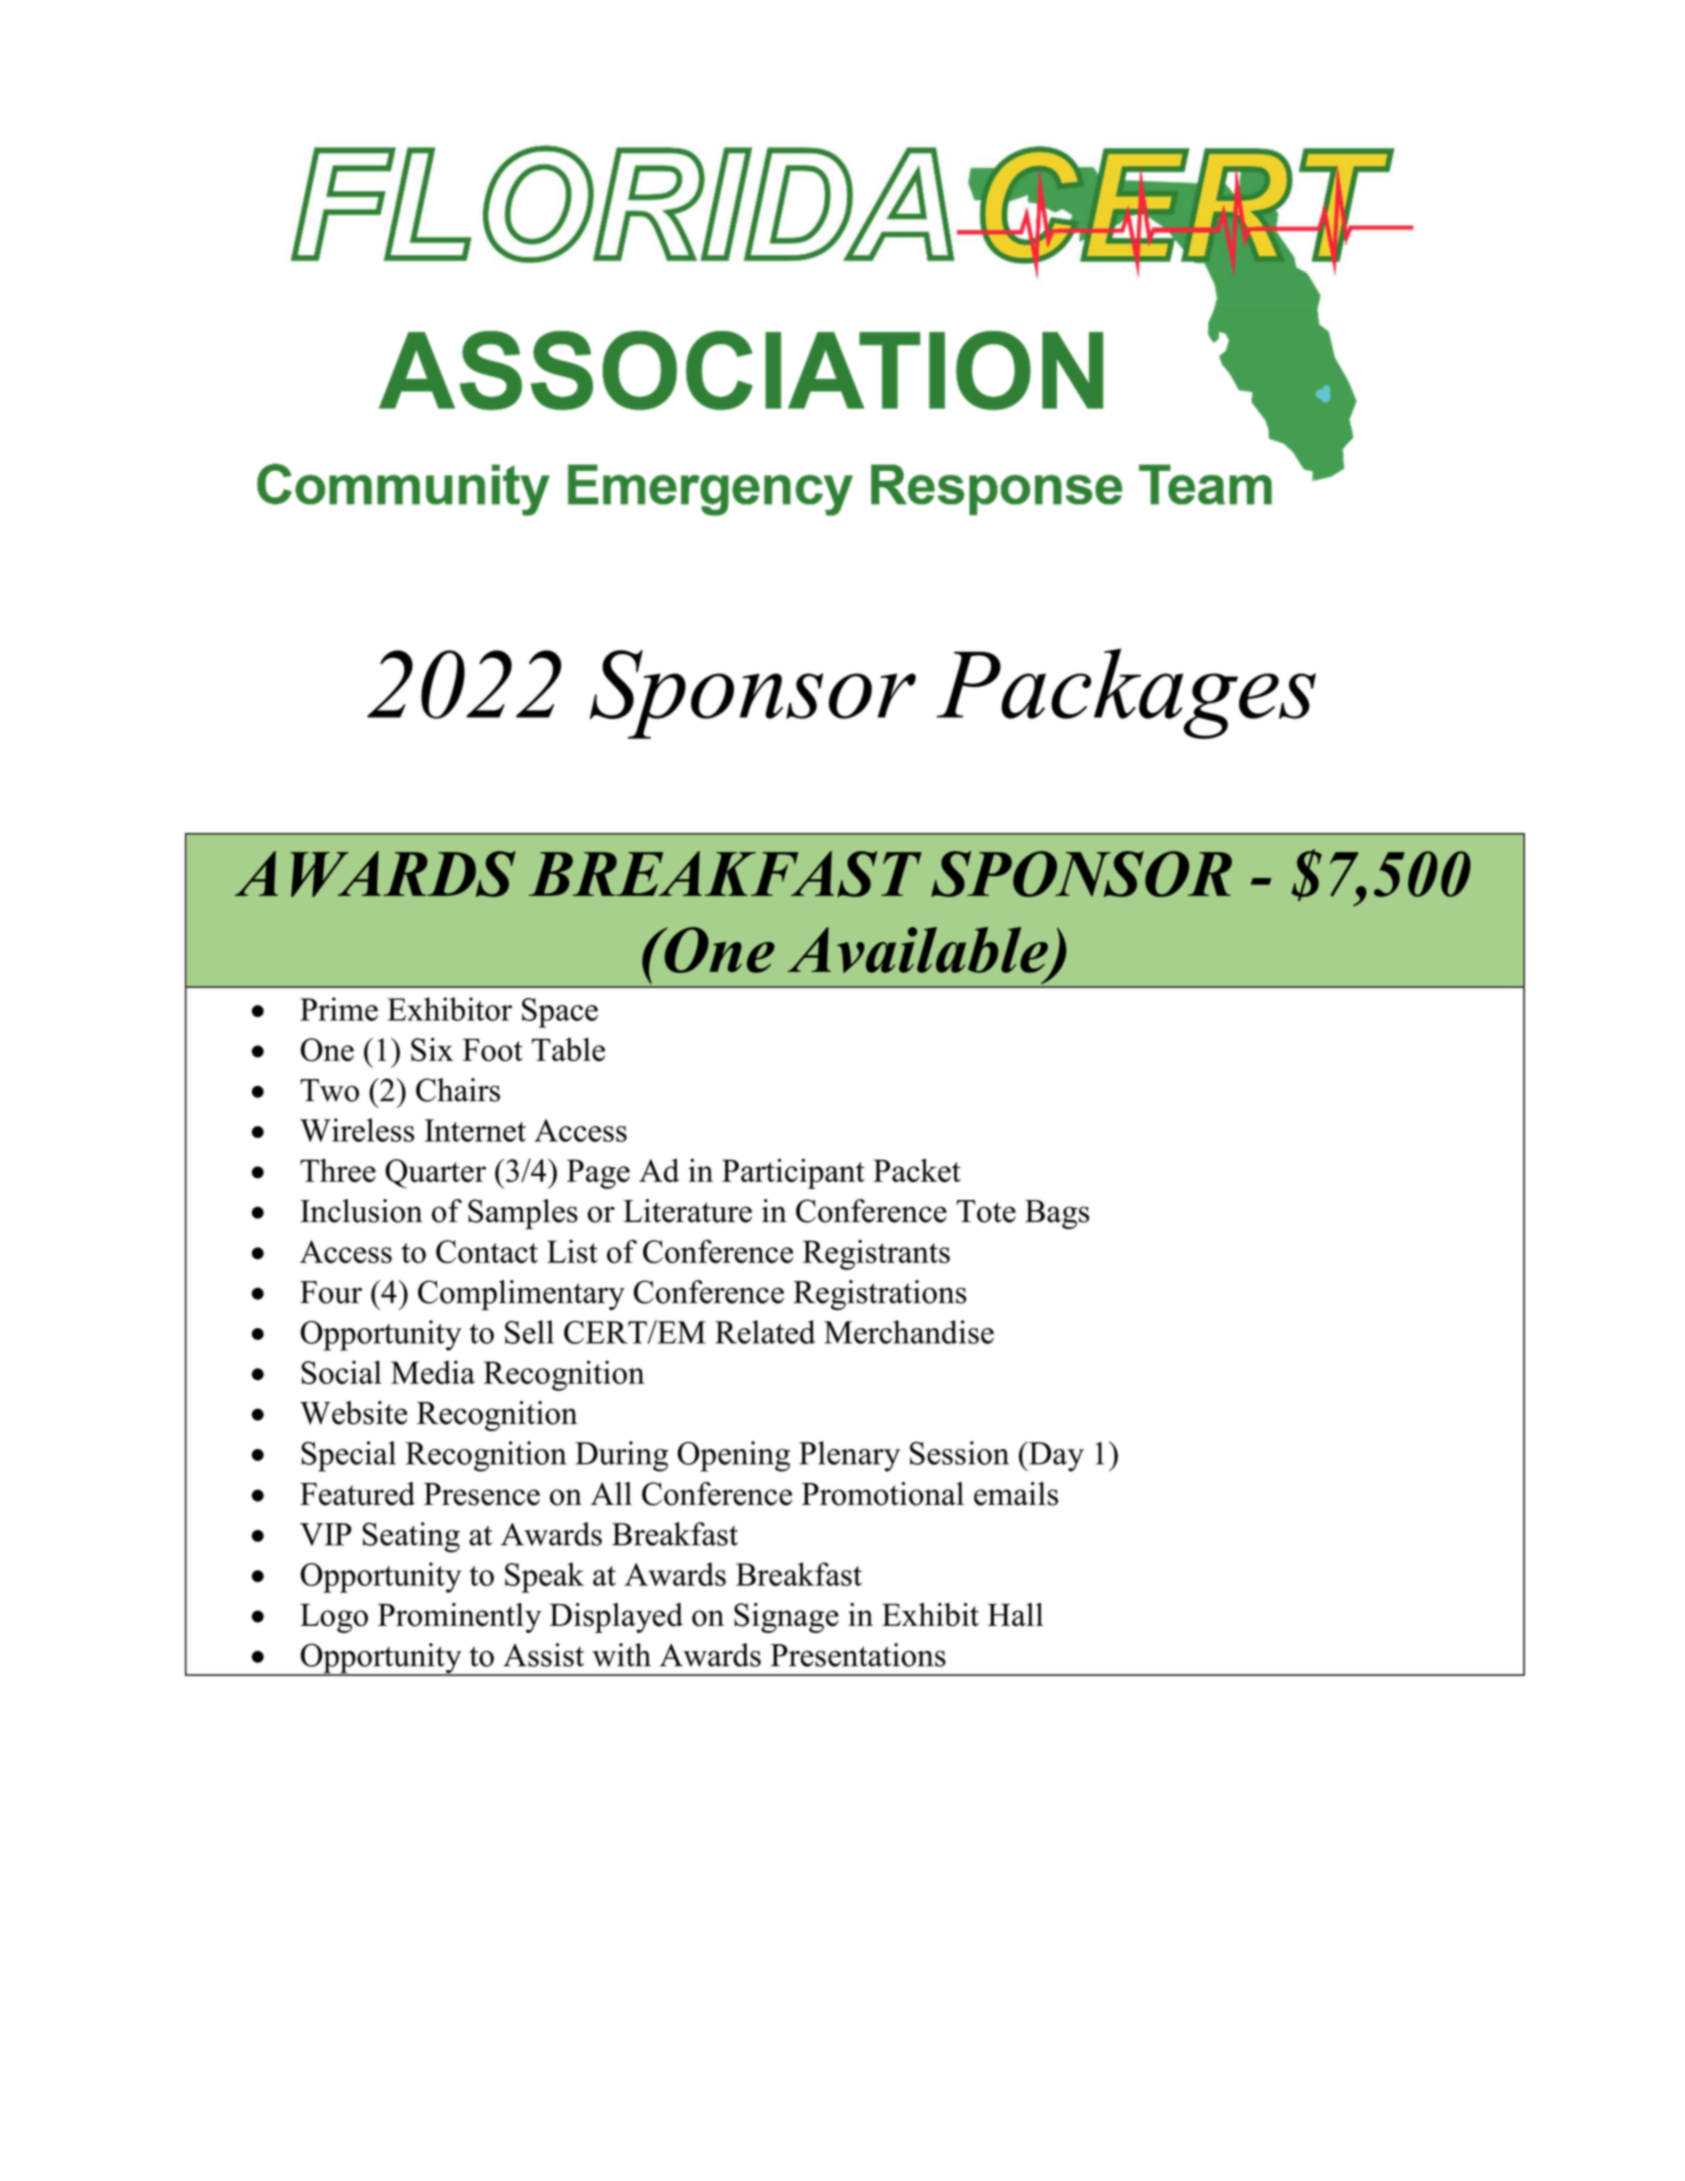 This image has height=2181, width=1685. I want to click on Packages, so click(1126, 693).
